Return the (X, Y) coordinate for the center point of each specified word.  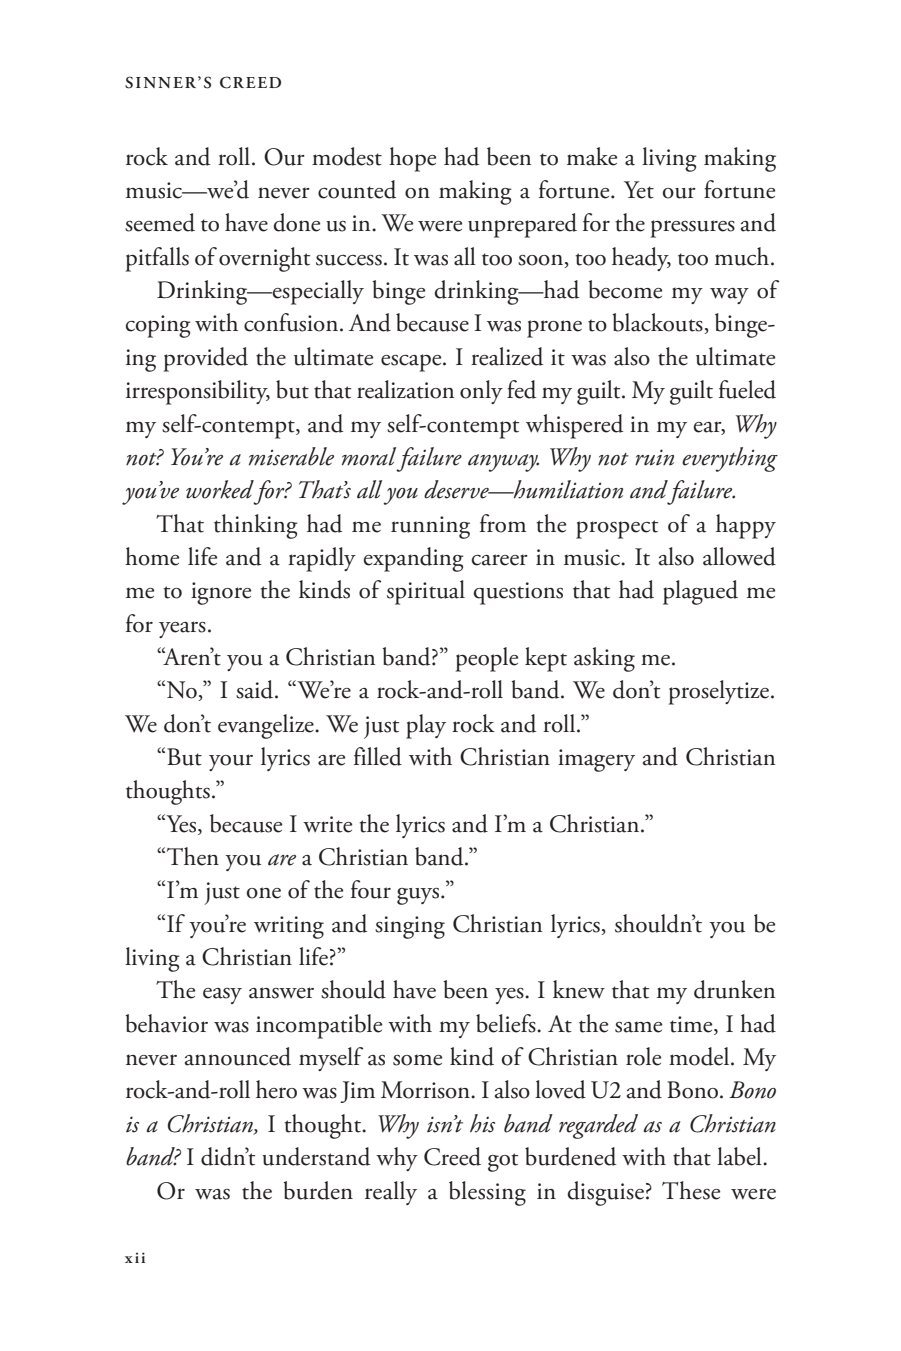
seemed (160, 222)
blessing (487, 1193)
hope (412, 159)
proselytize (720, 692)
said (256, 689)
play (426, 726)
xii (135, 1257)
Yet (639, 190)
